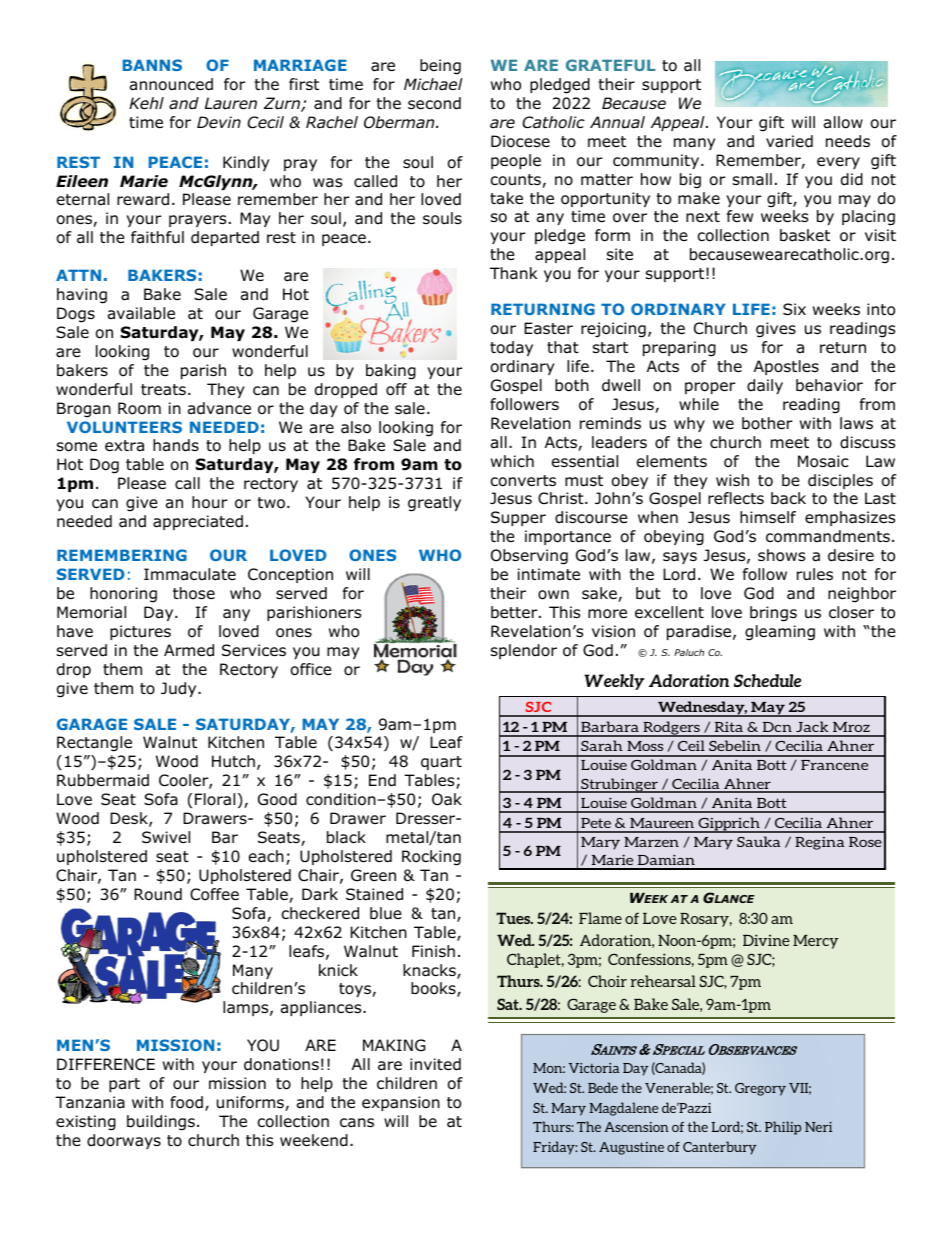 This page has width=952, height=1233. Describe the element at coordinates (515, 612) in the page. I see `better` at that location.
